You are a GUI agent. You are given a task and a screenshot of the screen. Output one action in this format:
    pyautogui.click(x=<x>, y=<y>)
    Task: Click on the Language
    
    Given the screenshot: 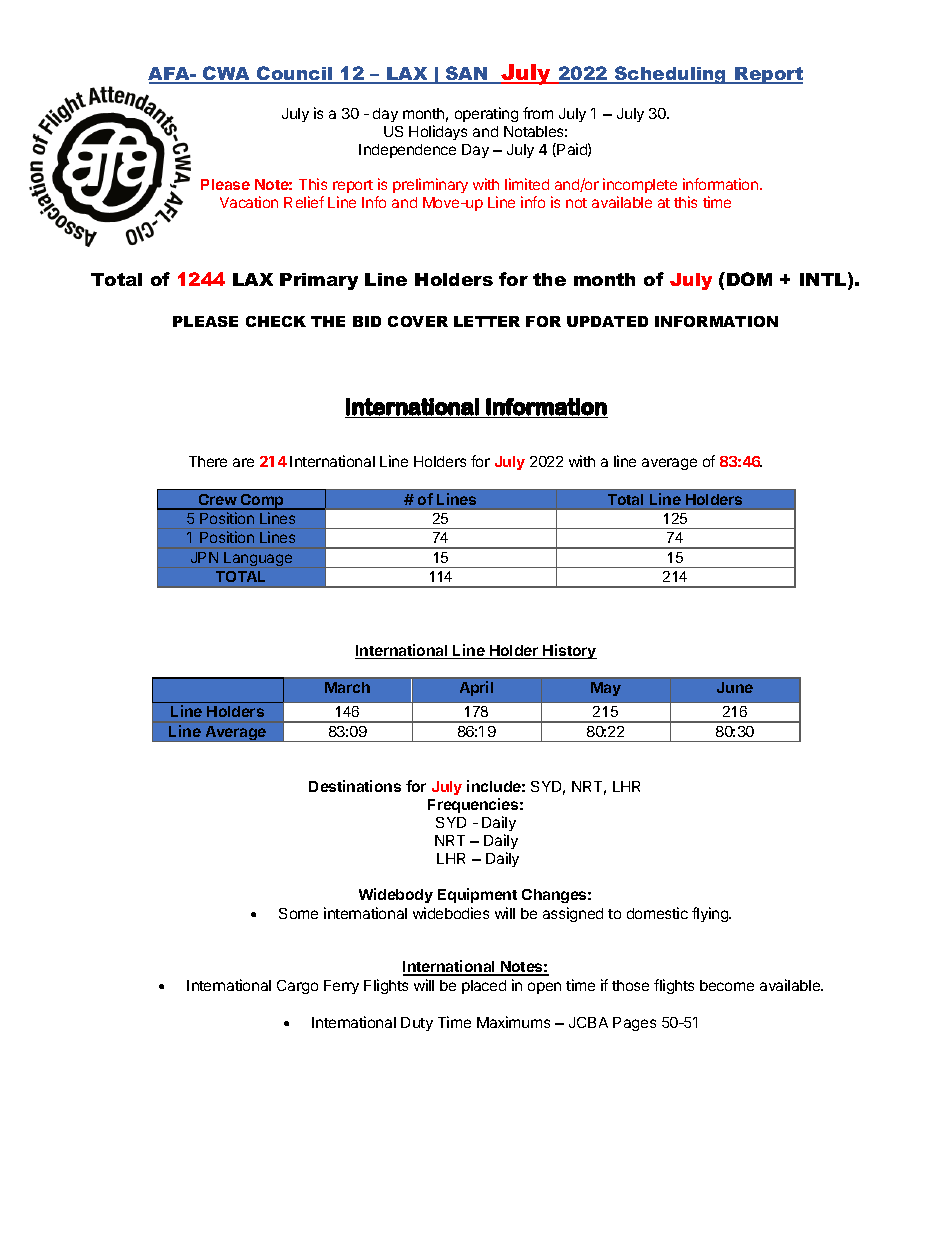 What is the action you would take?
    pyautogui.click(x=258, y=559)
